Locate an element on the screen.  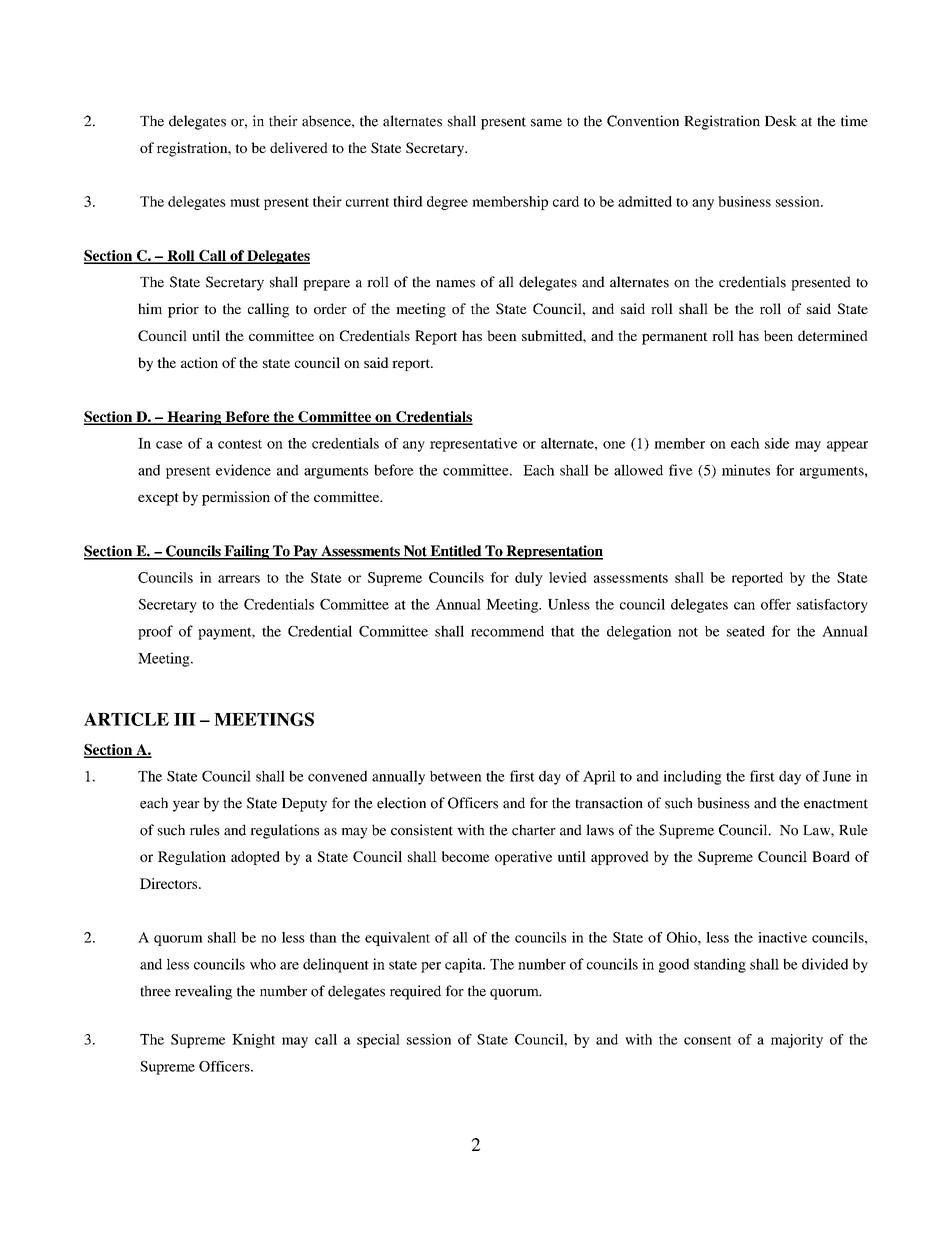
offer is located at coordinates (776, 604).
